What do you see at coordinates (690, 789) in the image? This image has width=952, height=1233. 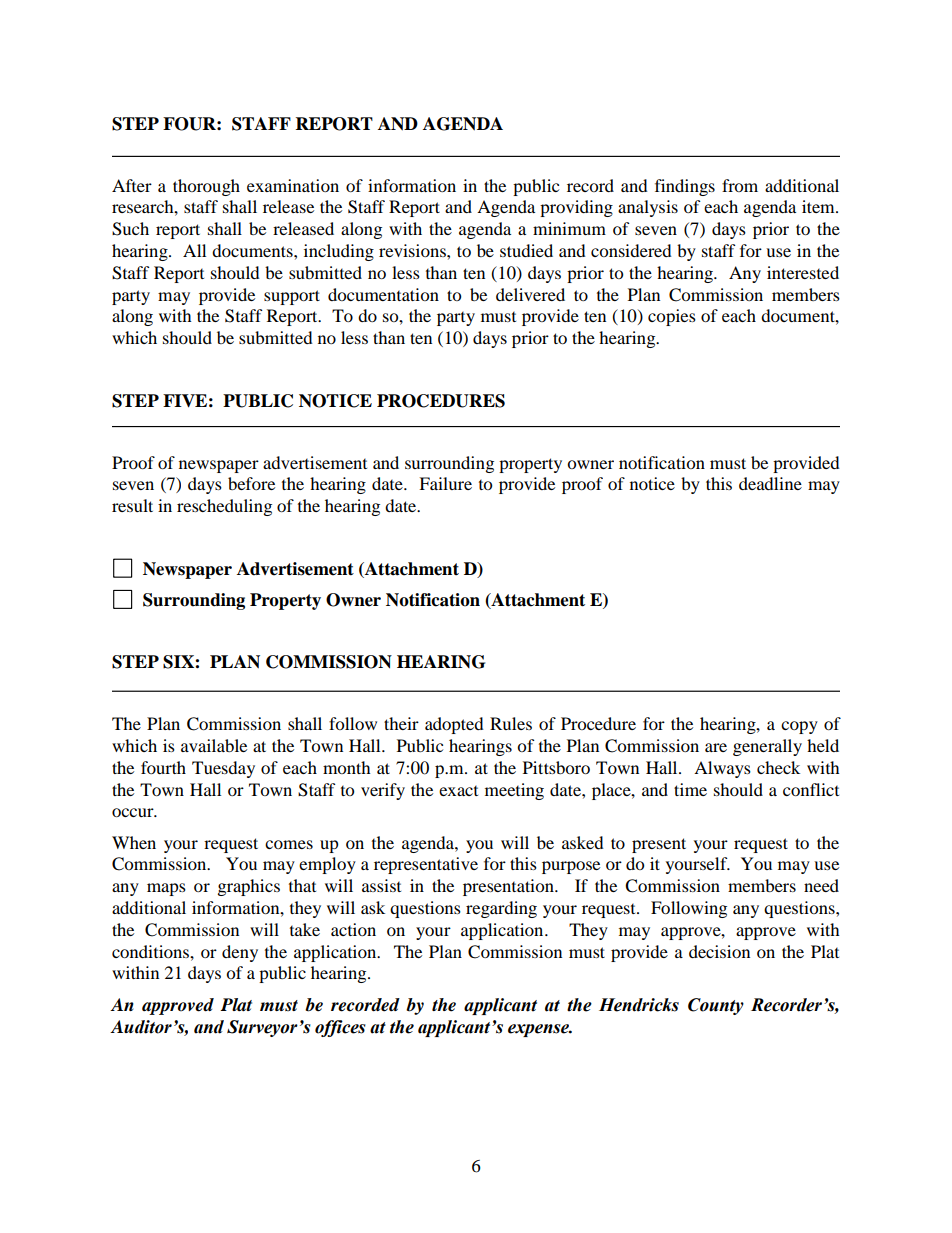 I see `time` at bounding box center [690, 789].
